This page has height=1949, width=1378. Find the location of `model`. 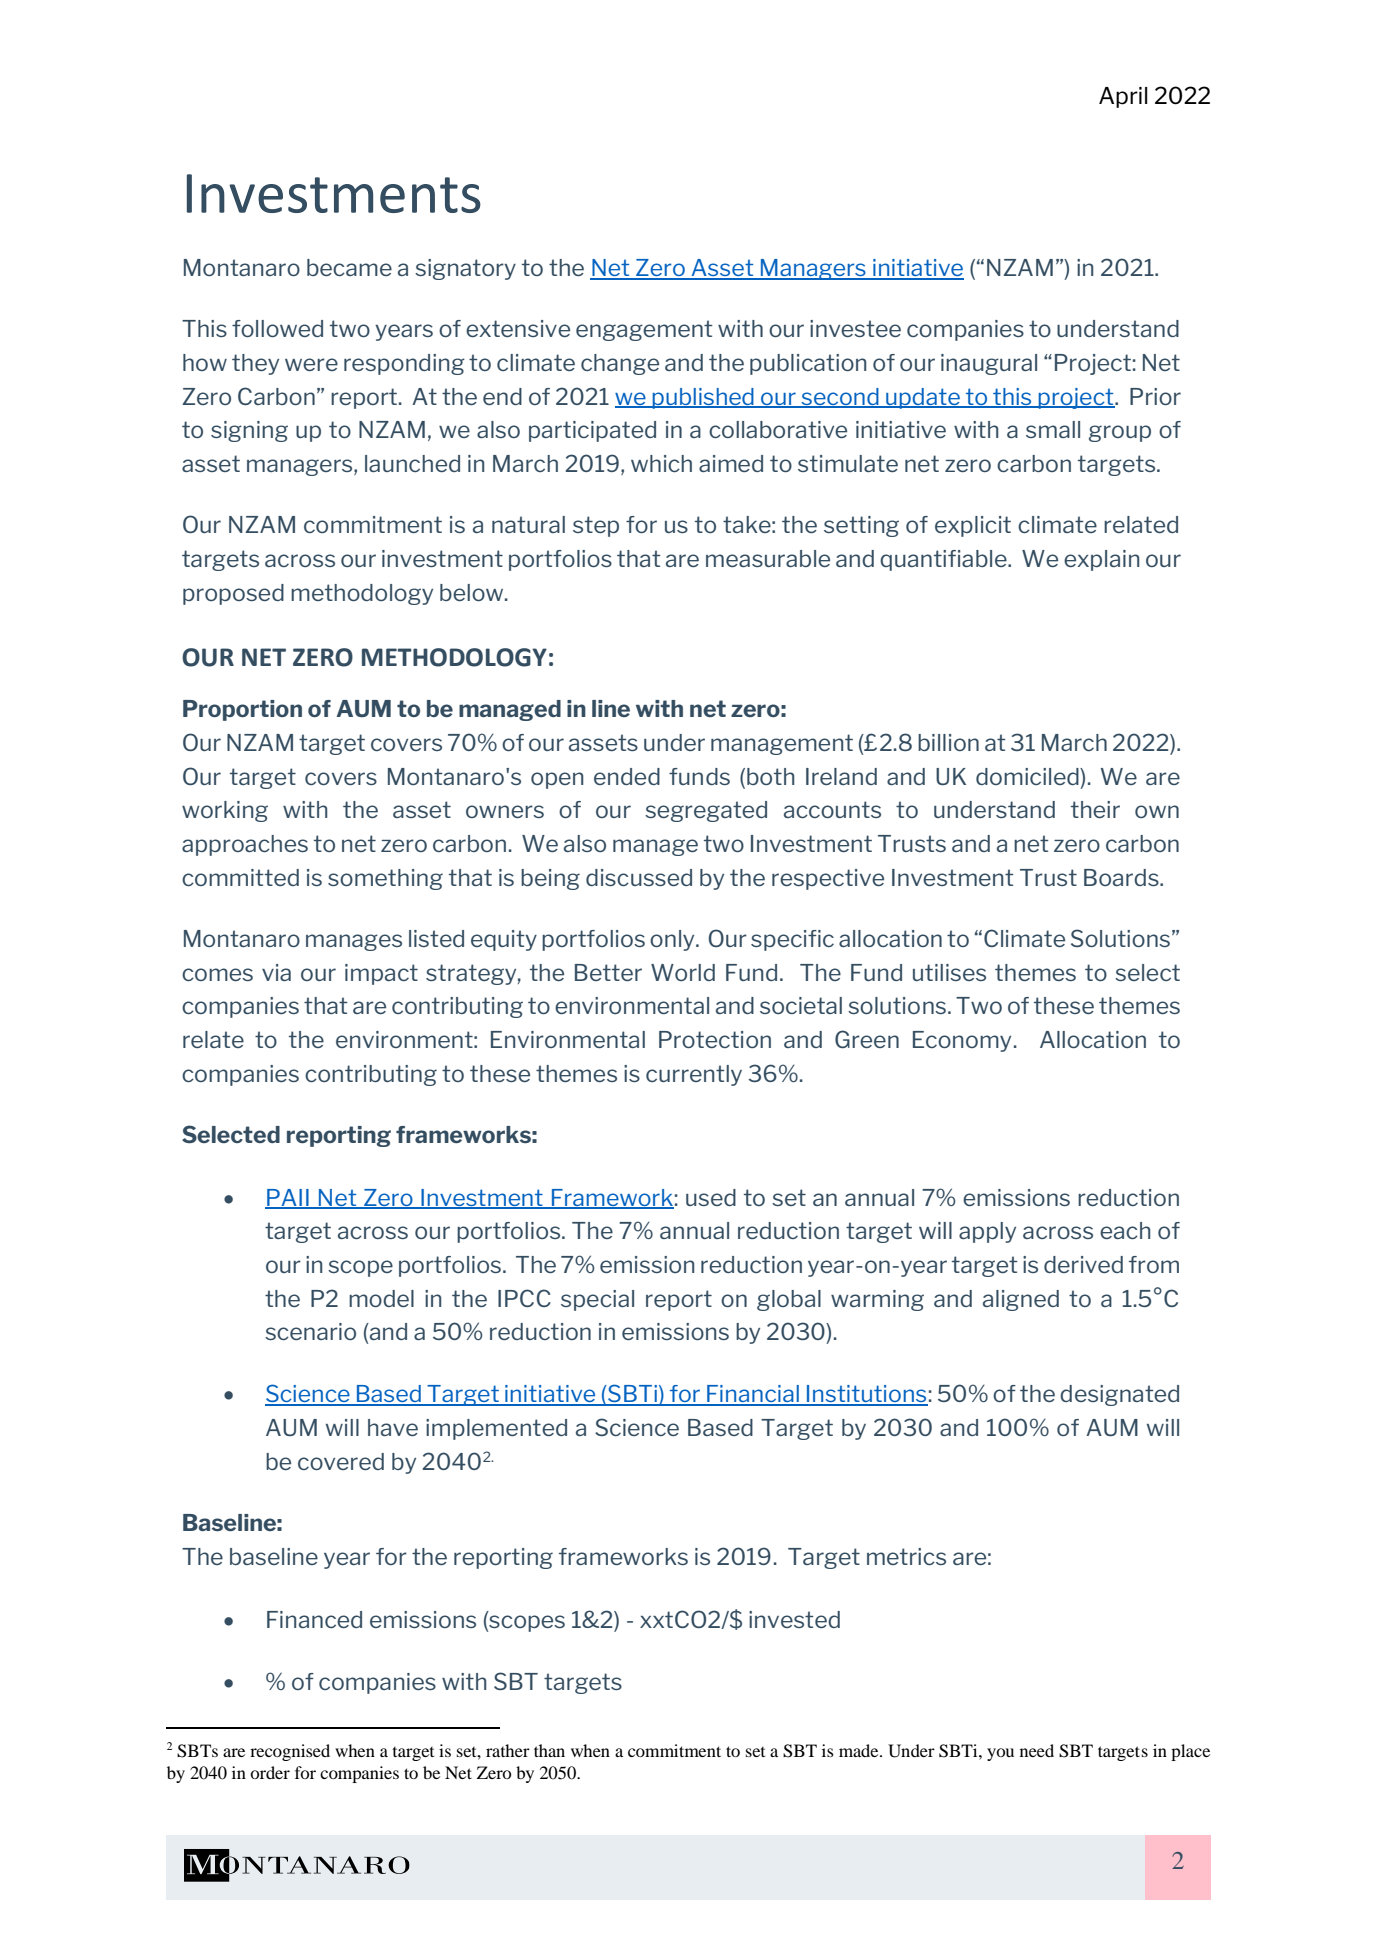

model is located at coordinates (381, 1298).
